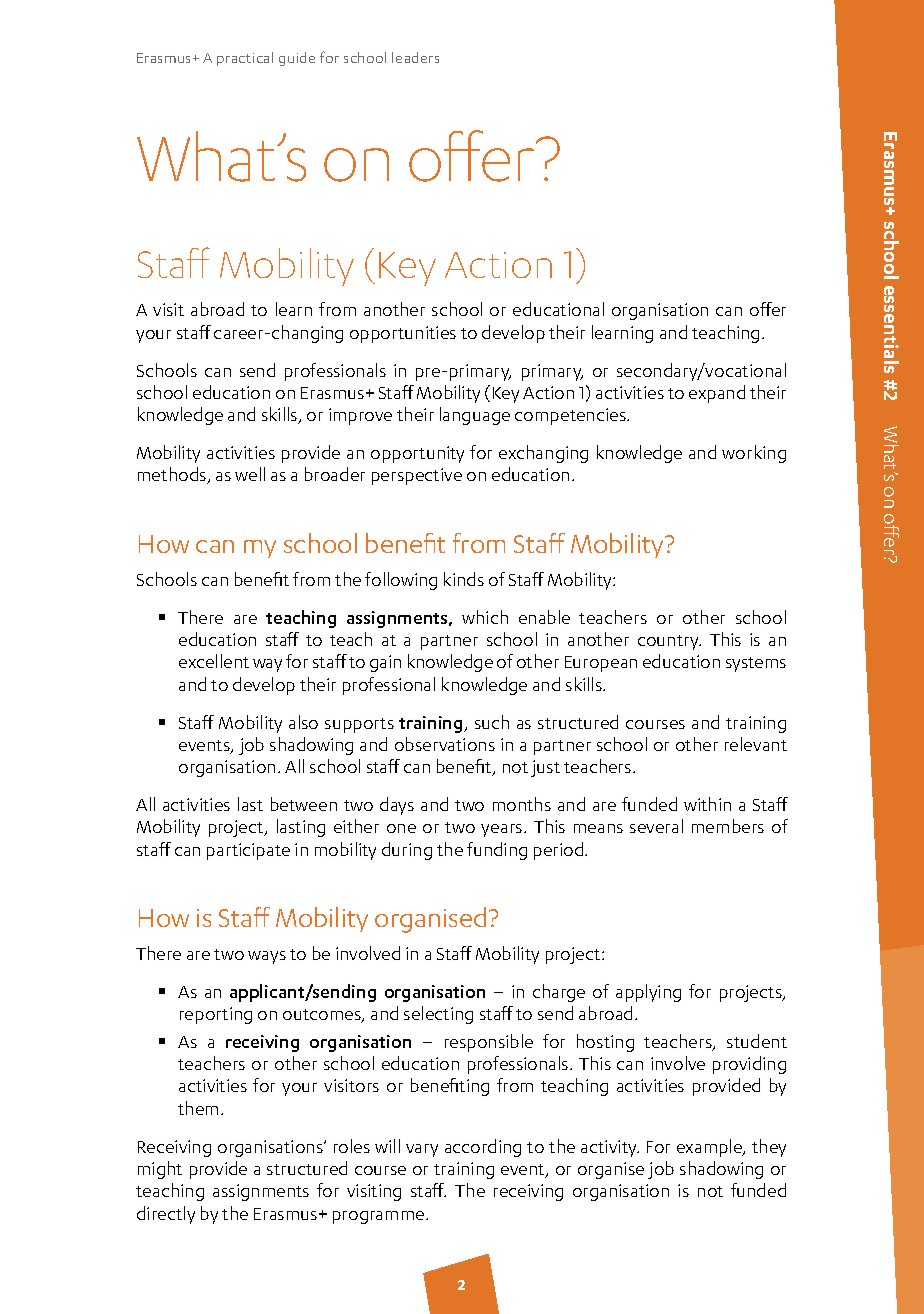 The width and height of the image is (924, 1314). I want to click on participate, so click(248, 851).
